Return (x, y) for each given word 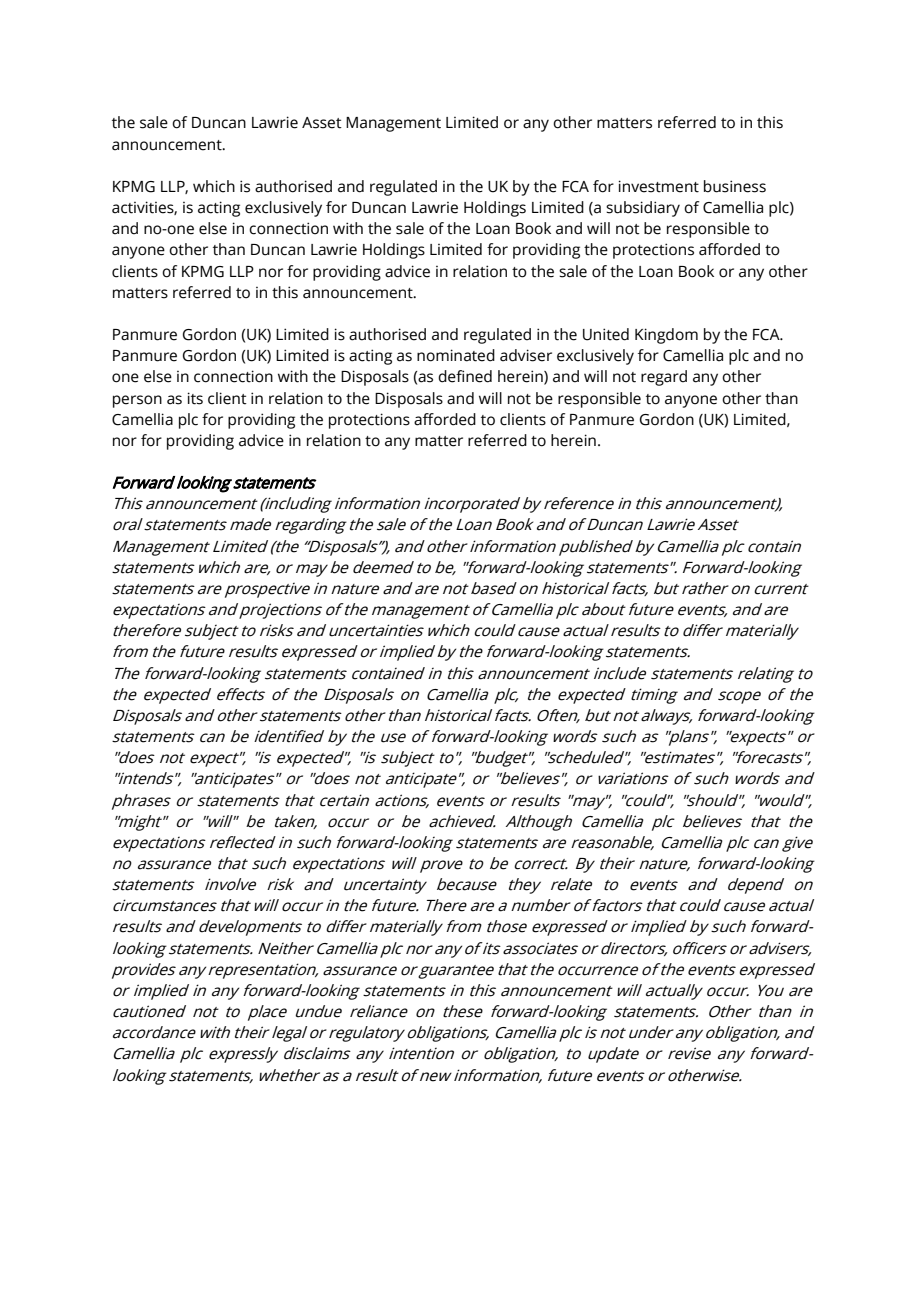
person (137, 401)
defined (465, 376)
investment (658, 186)
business (735, 186)
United (606, 334)
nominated (456, 355)
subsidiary (643, 209)
